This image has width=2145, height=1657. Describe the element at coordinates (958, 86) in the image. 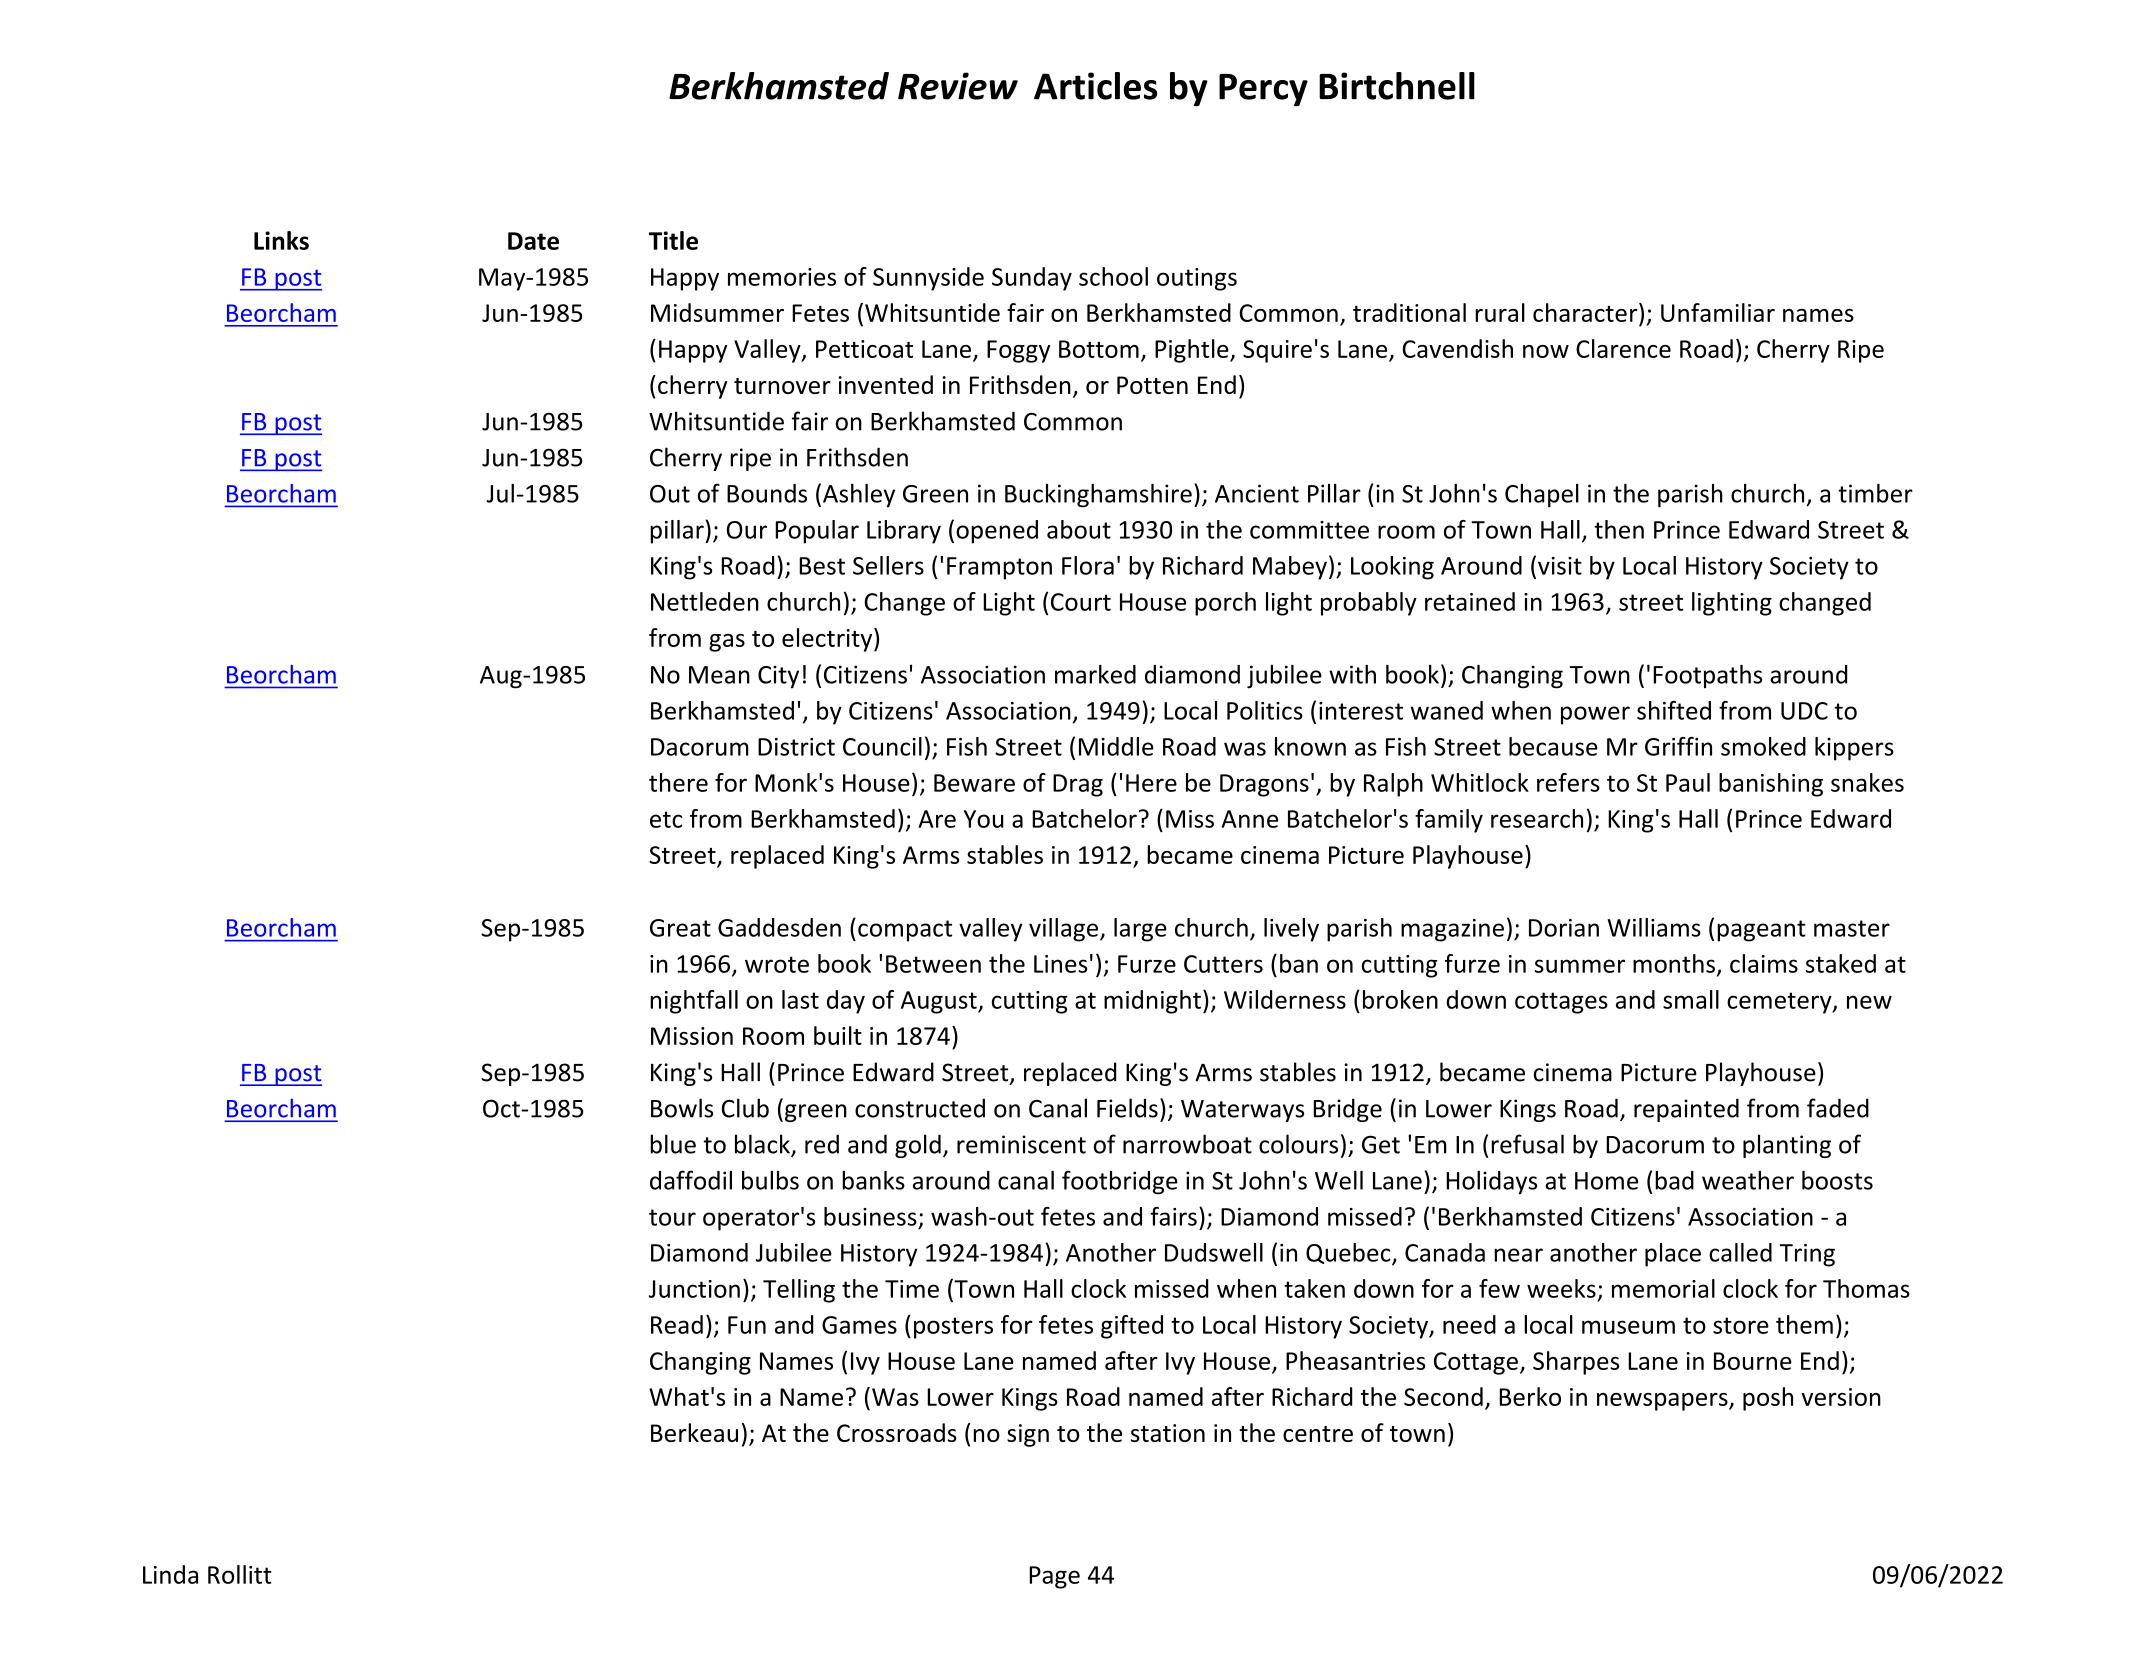

I see `Review` at that location.
